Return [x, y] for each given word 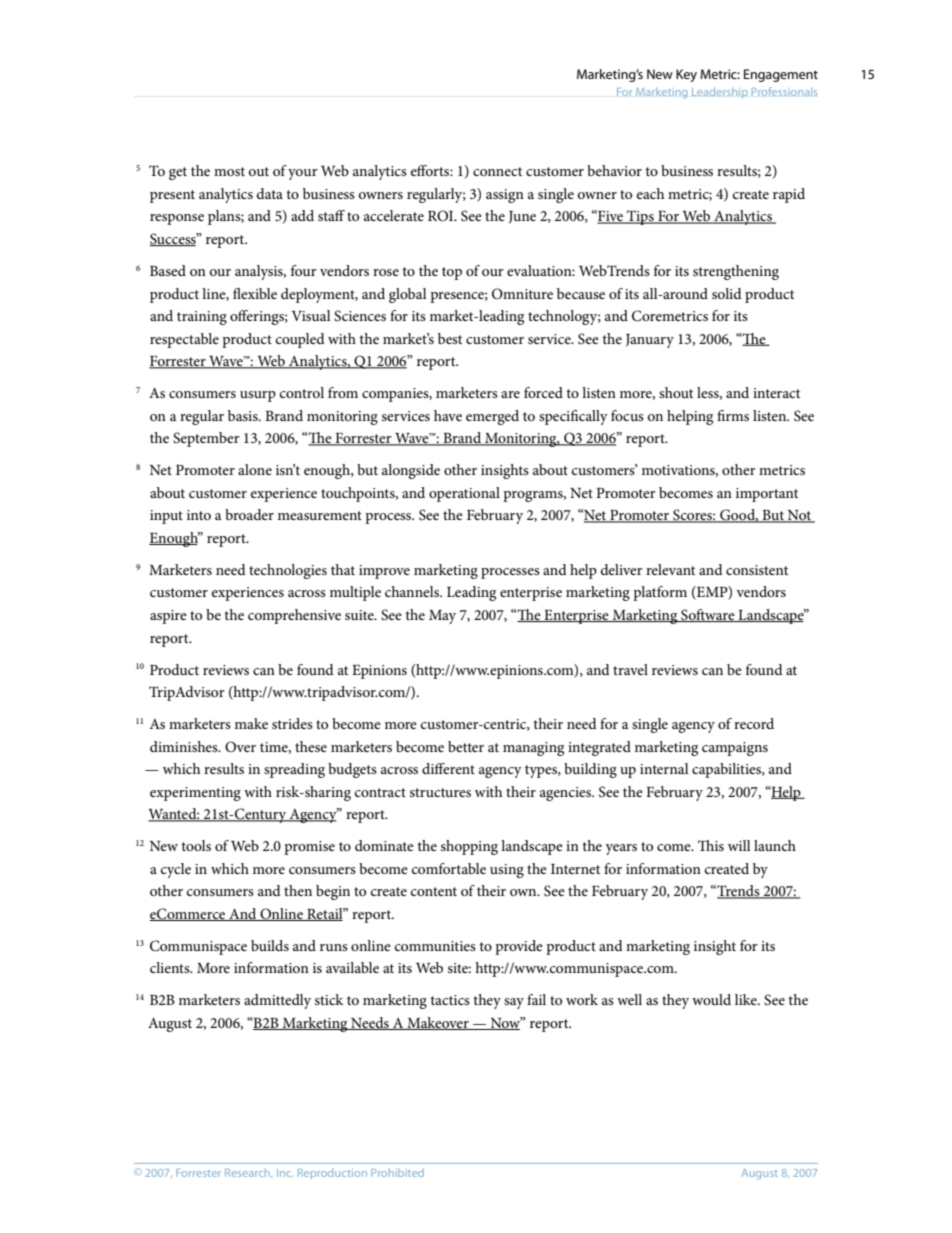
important [767, 495]
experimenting [195, 794]
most [229, 171]
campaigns [735, 749]
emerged [492, 417]
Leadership [720, 92]
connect [497, 171]
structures [440, 792]
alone [255, 469]
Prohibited [397, 1172]
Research [248, 1173]
